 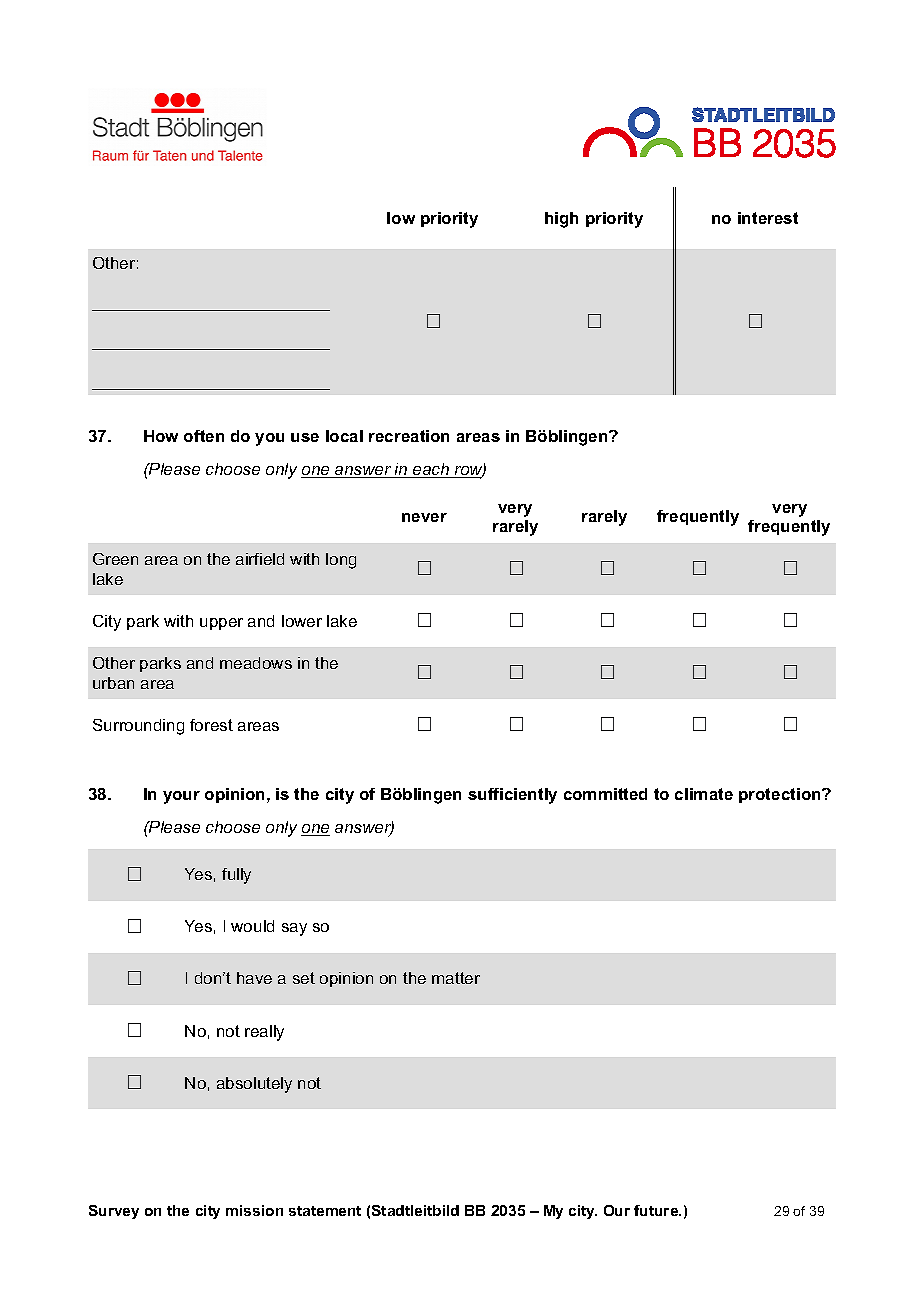 I want to click on mission, so click(x=254, y=1210).
